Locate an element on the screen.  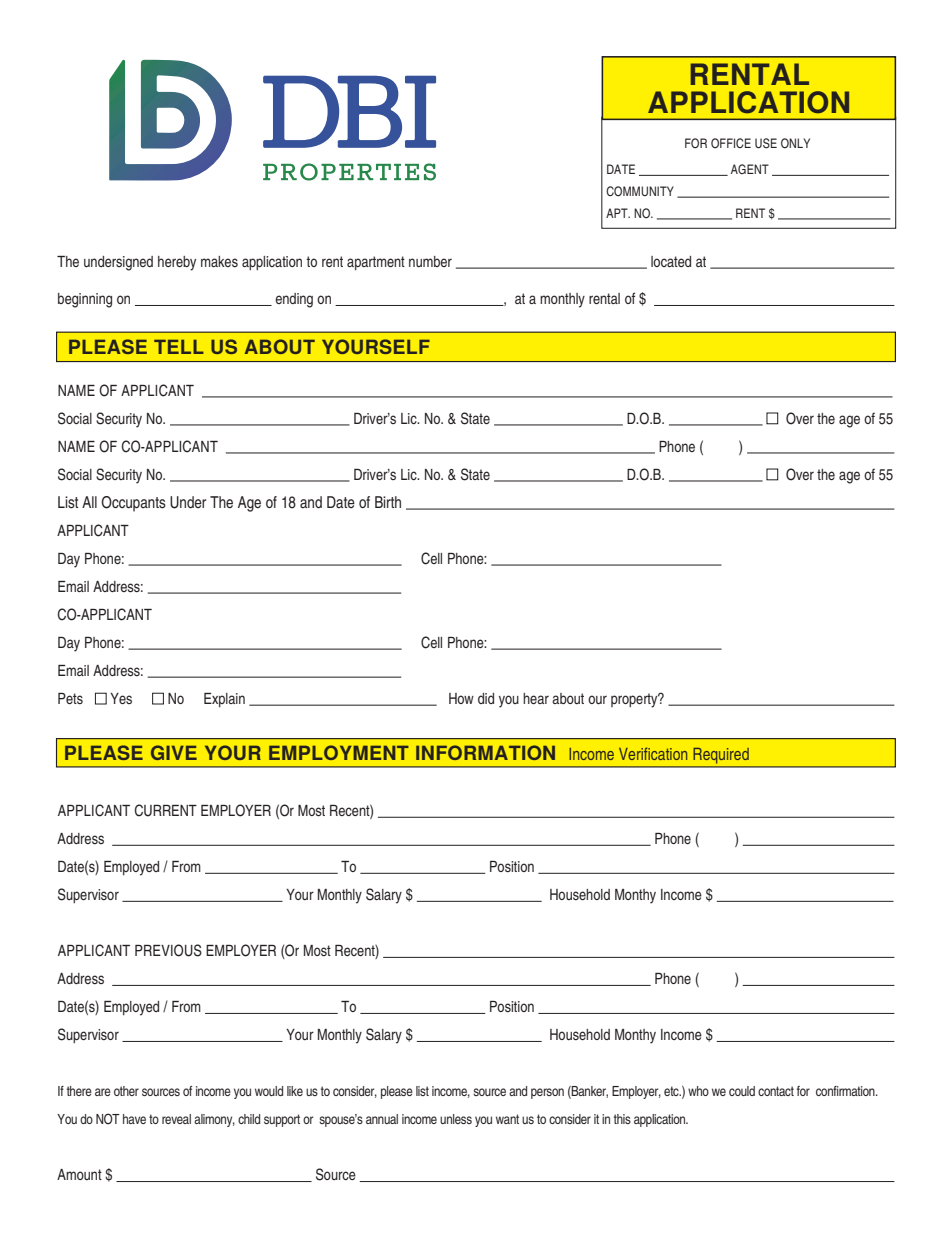
hereby is located at coordinates (177, 263).
